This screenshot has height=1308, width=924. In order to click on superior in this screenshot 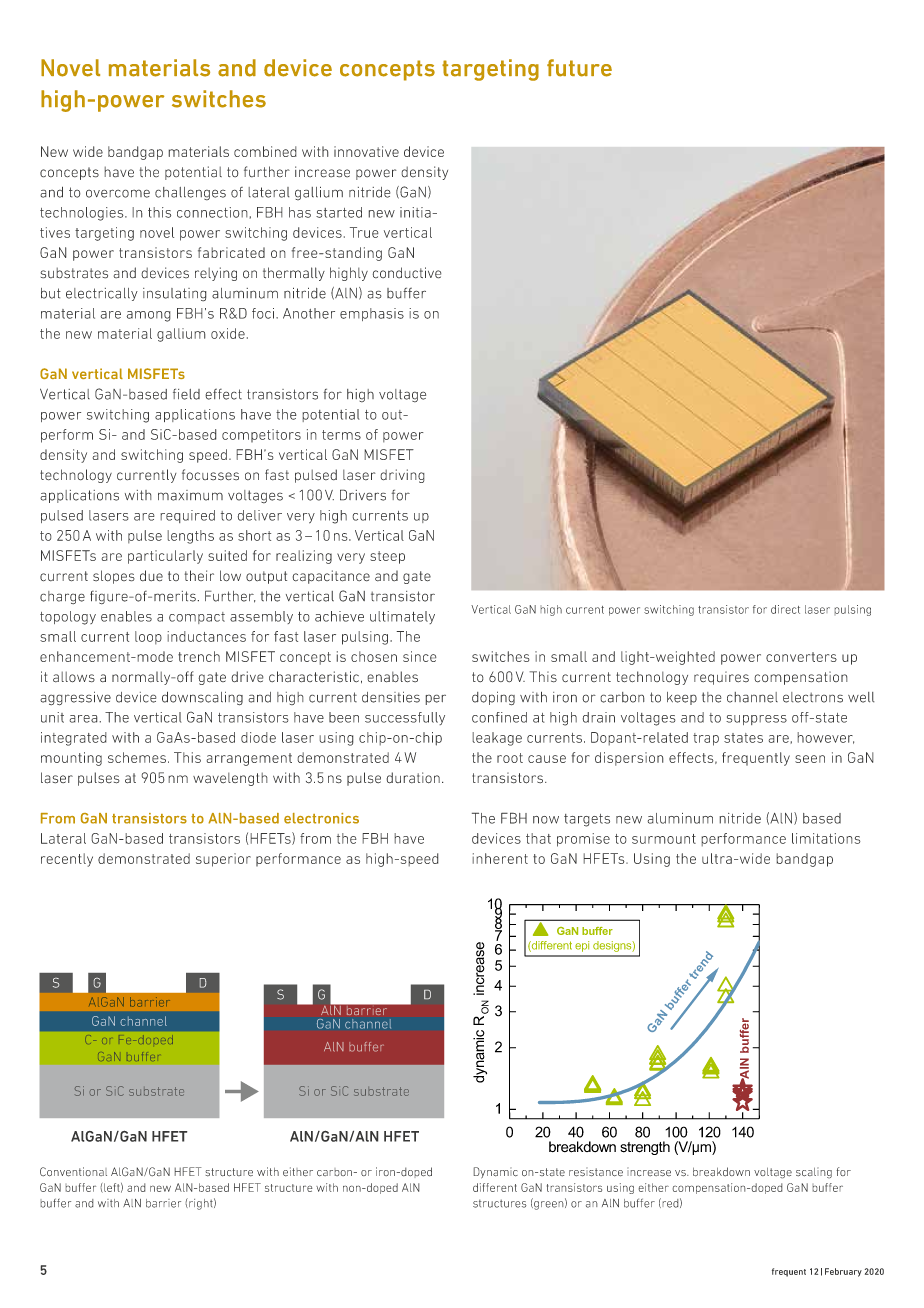, I will do `click(223, 860)`.
